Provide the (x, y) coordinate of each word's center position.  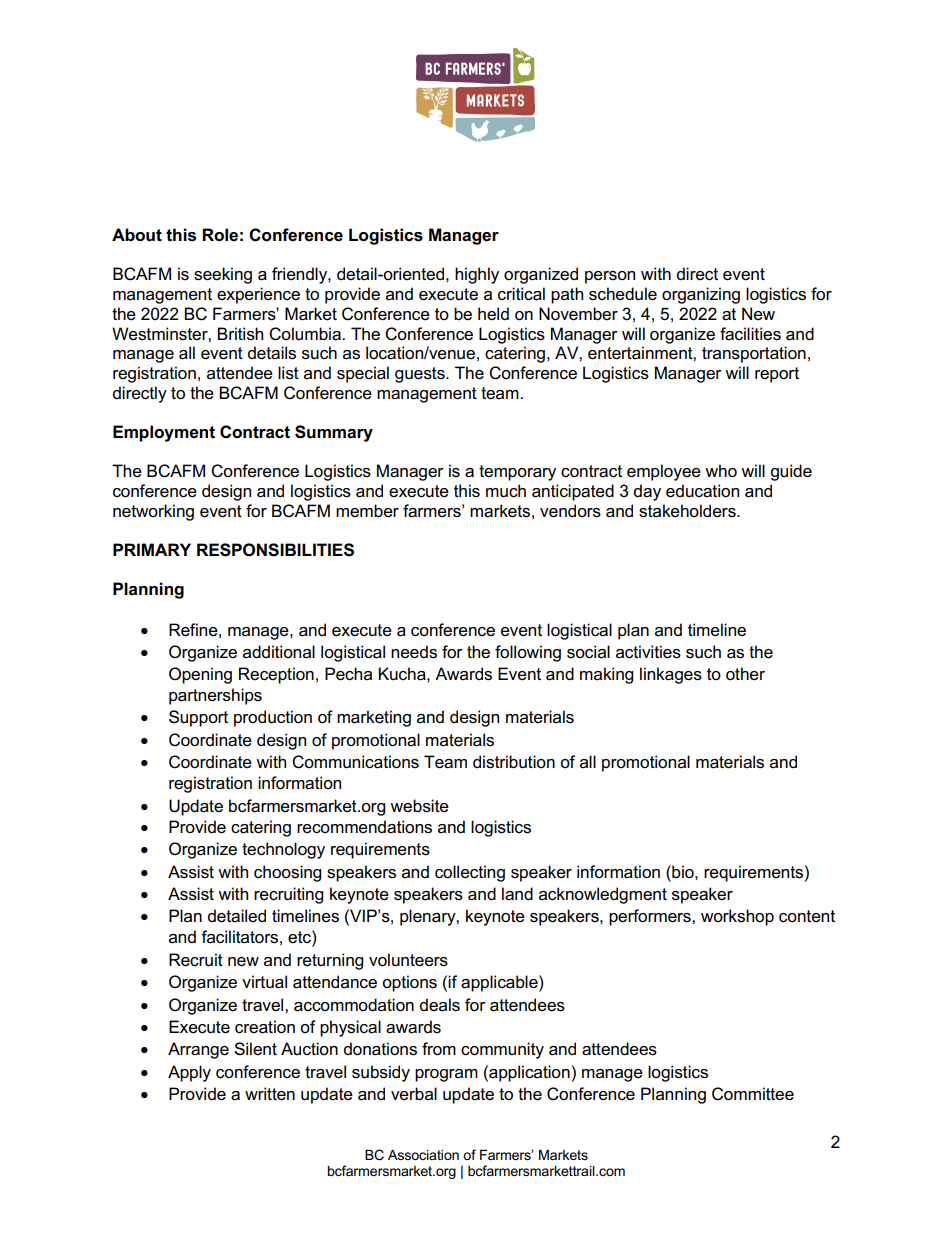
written (270, 1094)
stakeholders (688, 511)
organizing (701, 295)
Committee (753, 1094)
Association (423, 1155)
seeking (223, 275)
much (506, 491)
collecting (470, 873)
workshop (737, 917)
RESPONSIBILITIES (275, 550)
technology (283, 850)
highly (477, 275)
